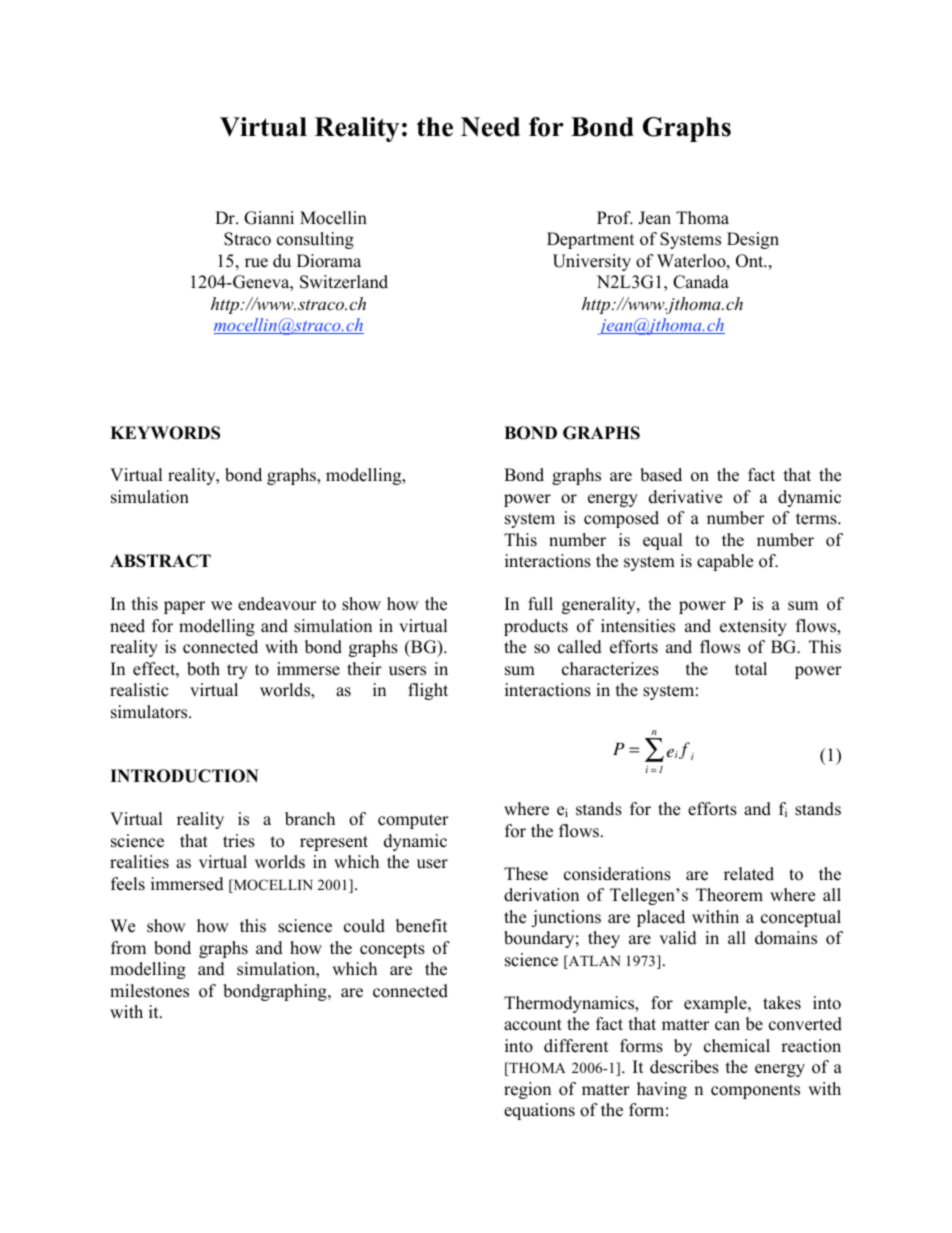  I want to click on INTRODUCTION, so click(184, 776).
